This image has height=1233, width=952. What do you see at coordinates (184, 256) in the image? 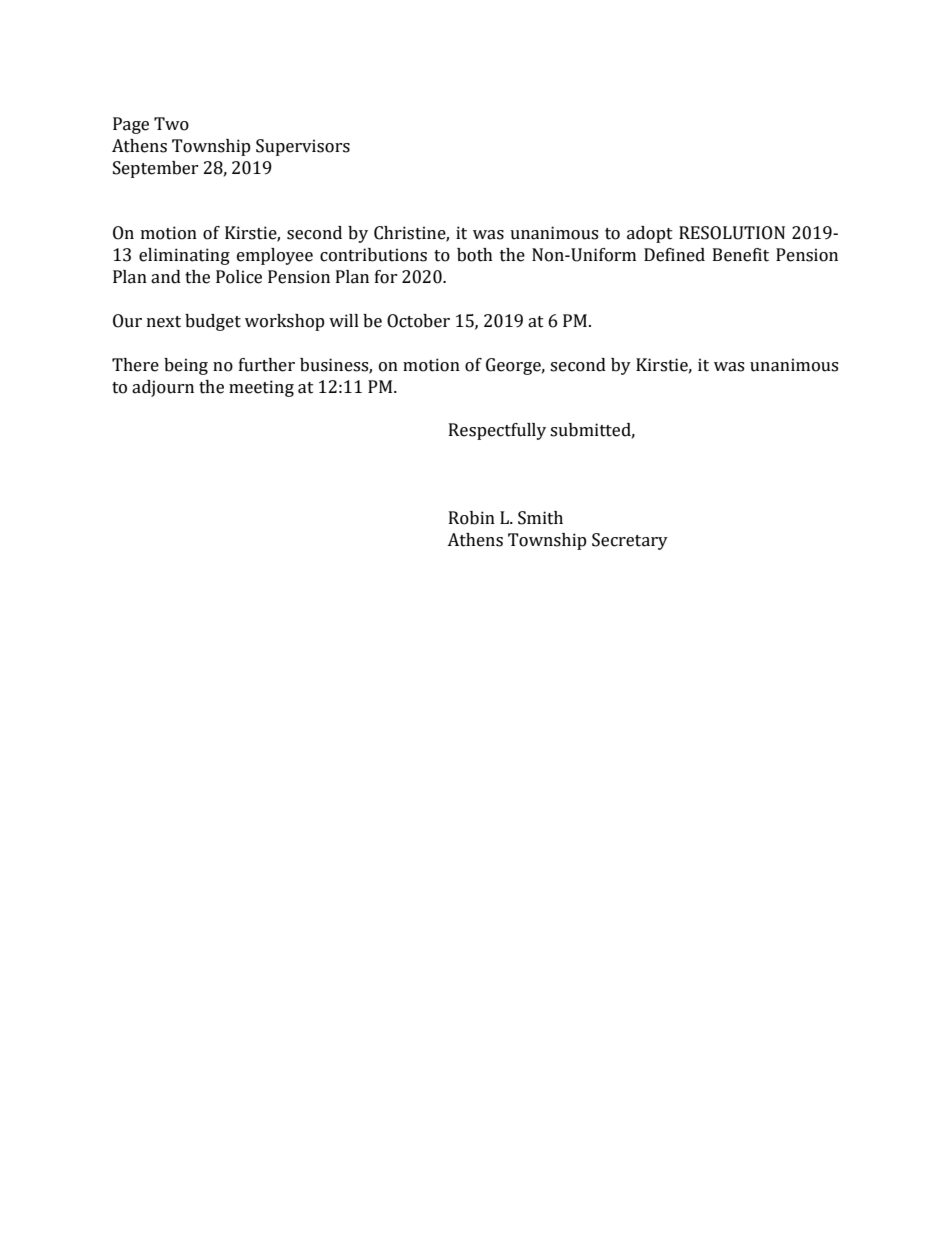
I see `eliminating` at bounding box center [184, 256].
